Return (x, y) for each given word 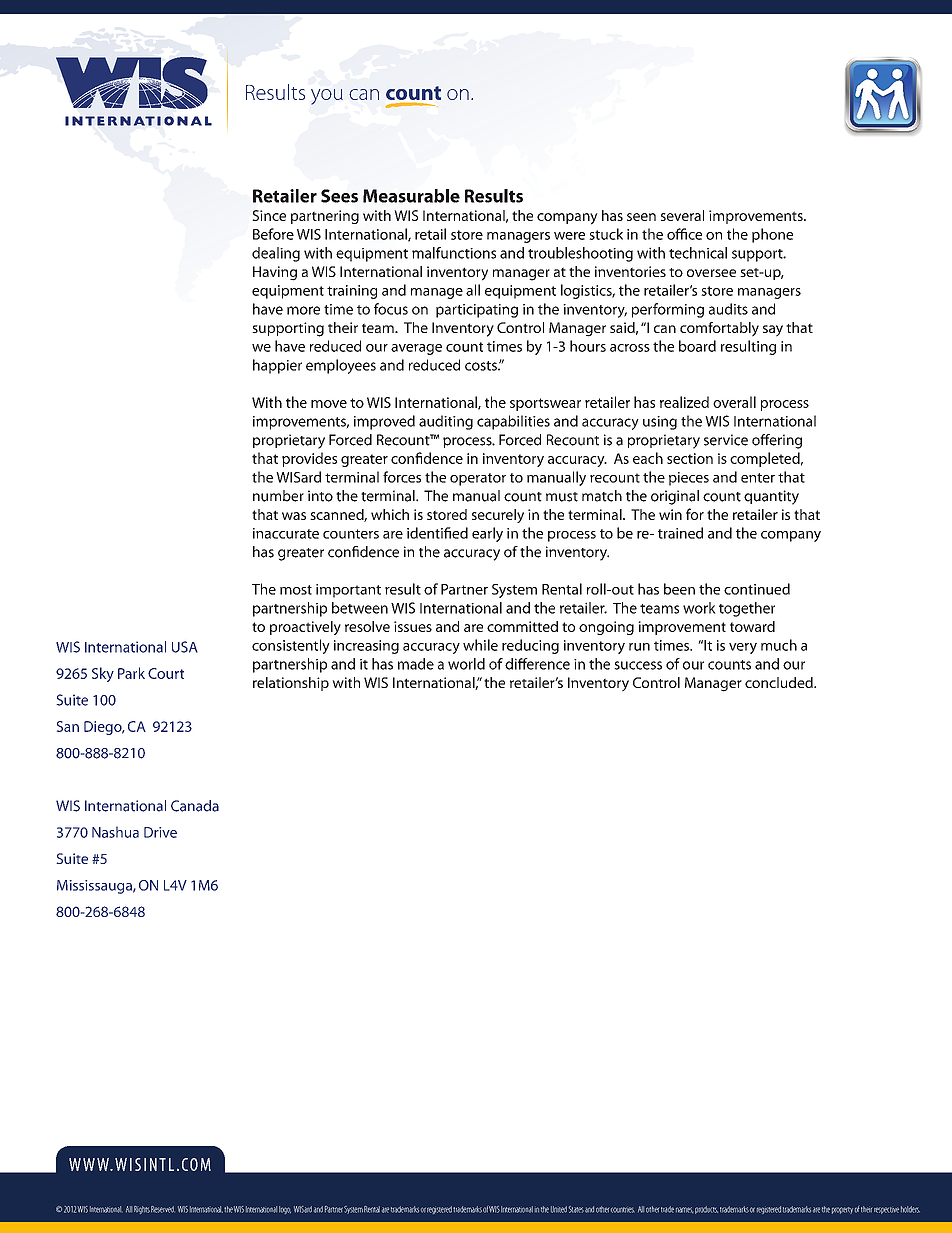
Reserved (163, 1209)
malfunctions (454, 253)
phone (772, 235)
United (559, 1209)
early (487, 534)
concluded (780, 682)
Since (269, 215)
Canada (195, 806)
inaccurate (286, 533)
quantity (771, 497)
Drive (160, 832)
